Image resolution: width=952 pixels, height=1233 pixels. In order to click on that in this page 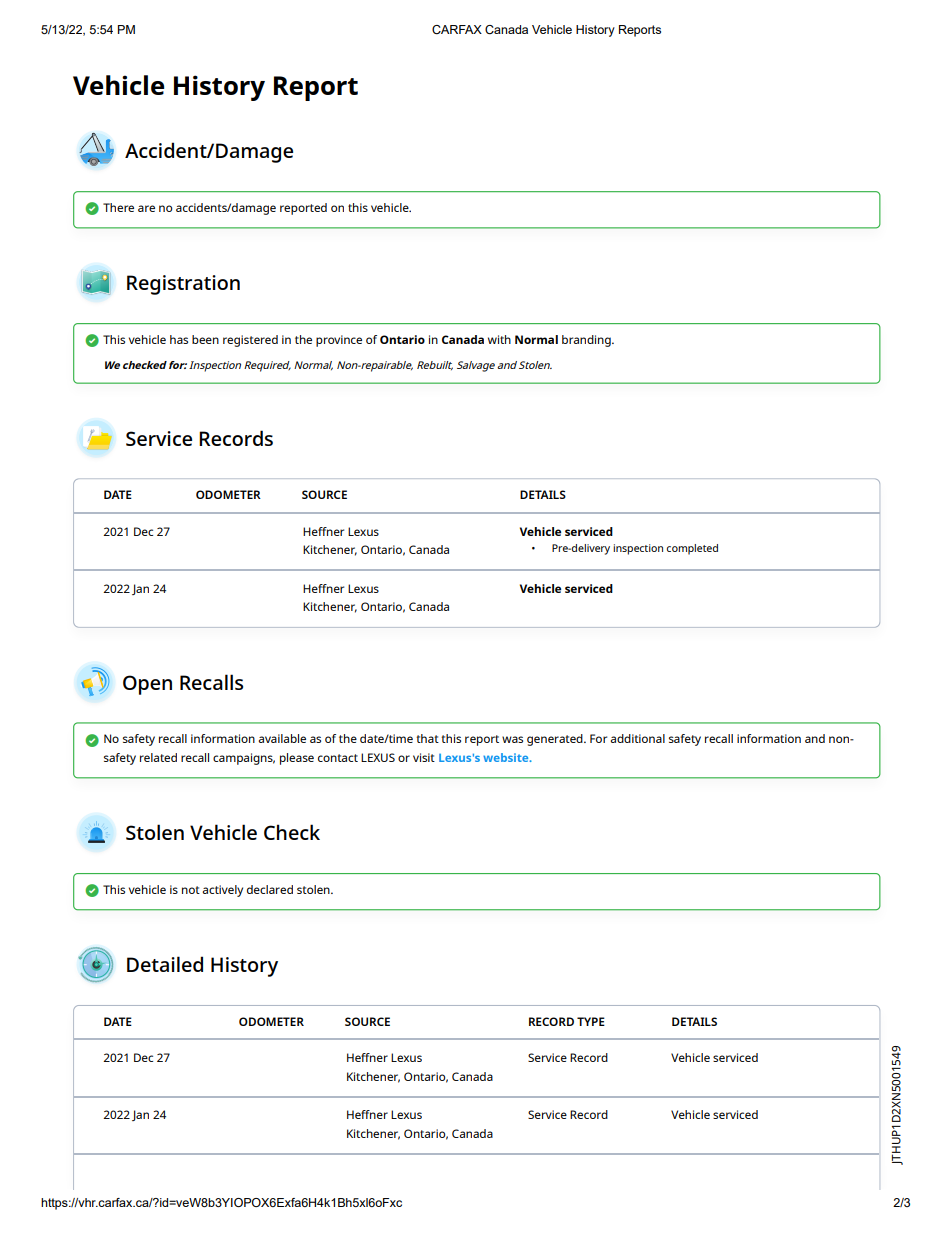, I will do `click(427, 738)`.
